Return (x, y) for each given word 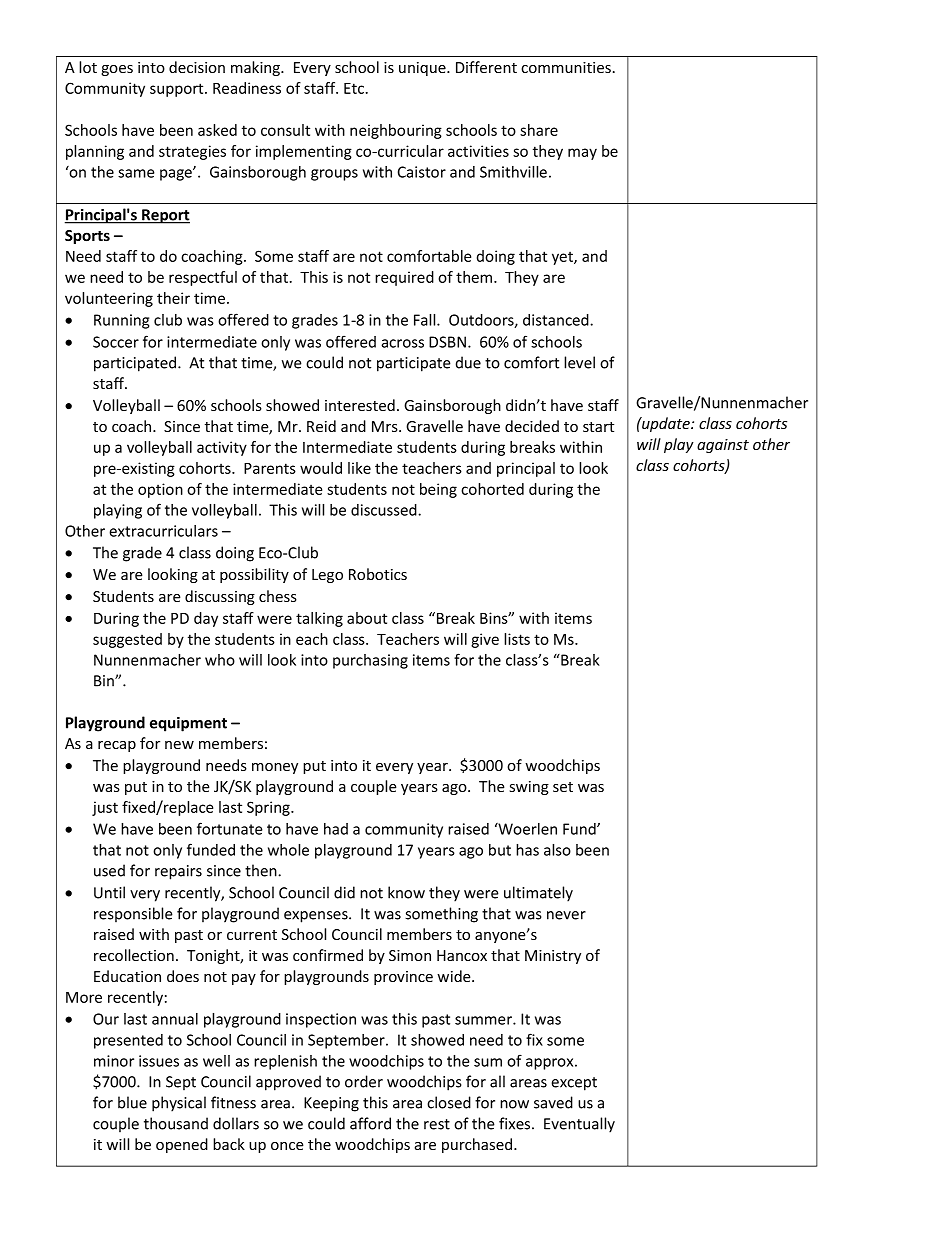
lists (517, 639)
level (579, 362)
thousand (176, 1123)
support (178, 90)
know (406, 892)
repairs (178, 872)
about (367, 618)
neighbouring (396, 131)
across (402, 343)
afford (370, 1123)
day (206, 619)
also (557, 850)
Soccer (116, 342)
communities (566, 67)
